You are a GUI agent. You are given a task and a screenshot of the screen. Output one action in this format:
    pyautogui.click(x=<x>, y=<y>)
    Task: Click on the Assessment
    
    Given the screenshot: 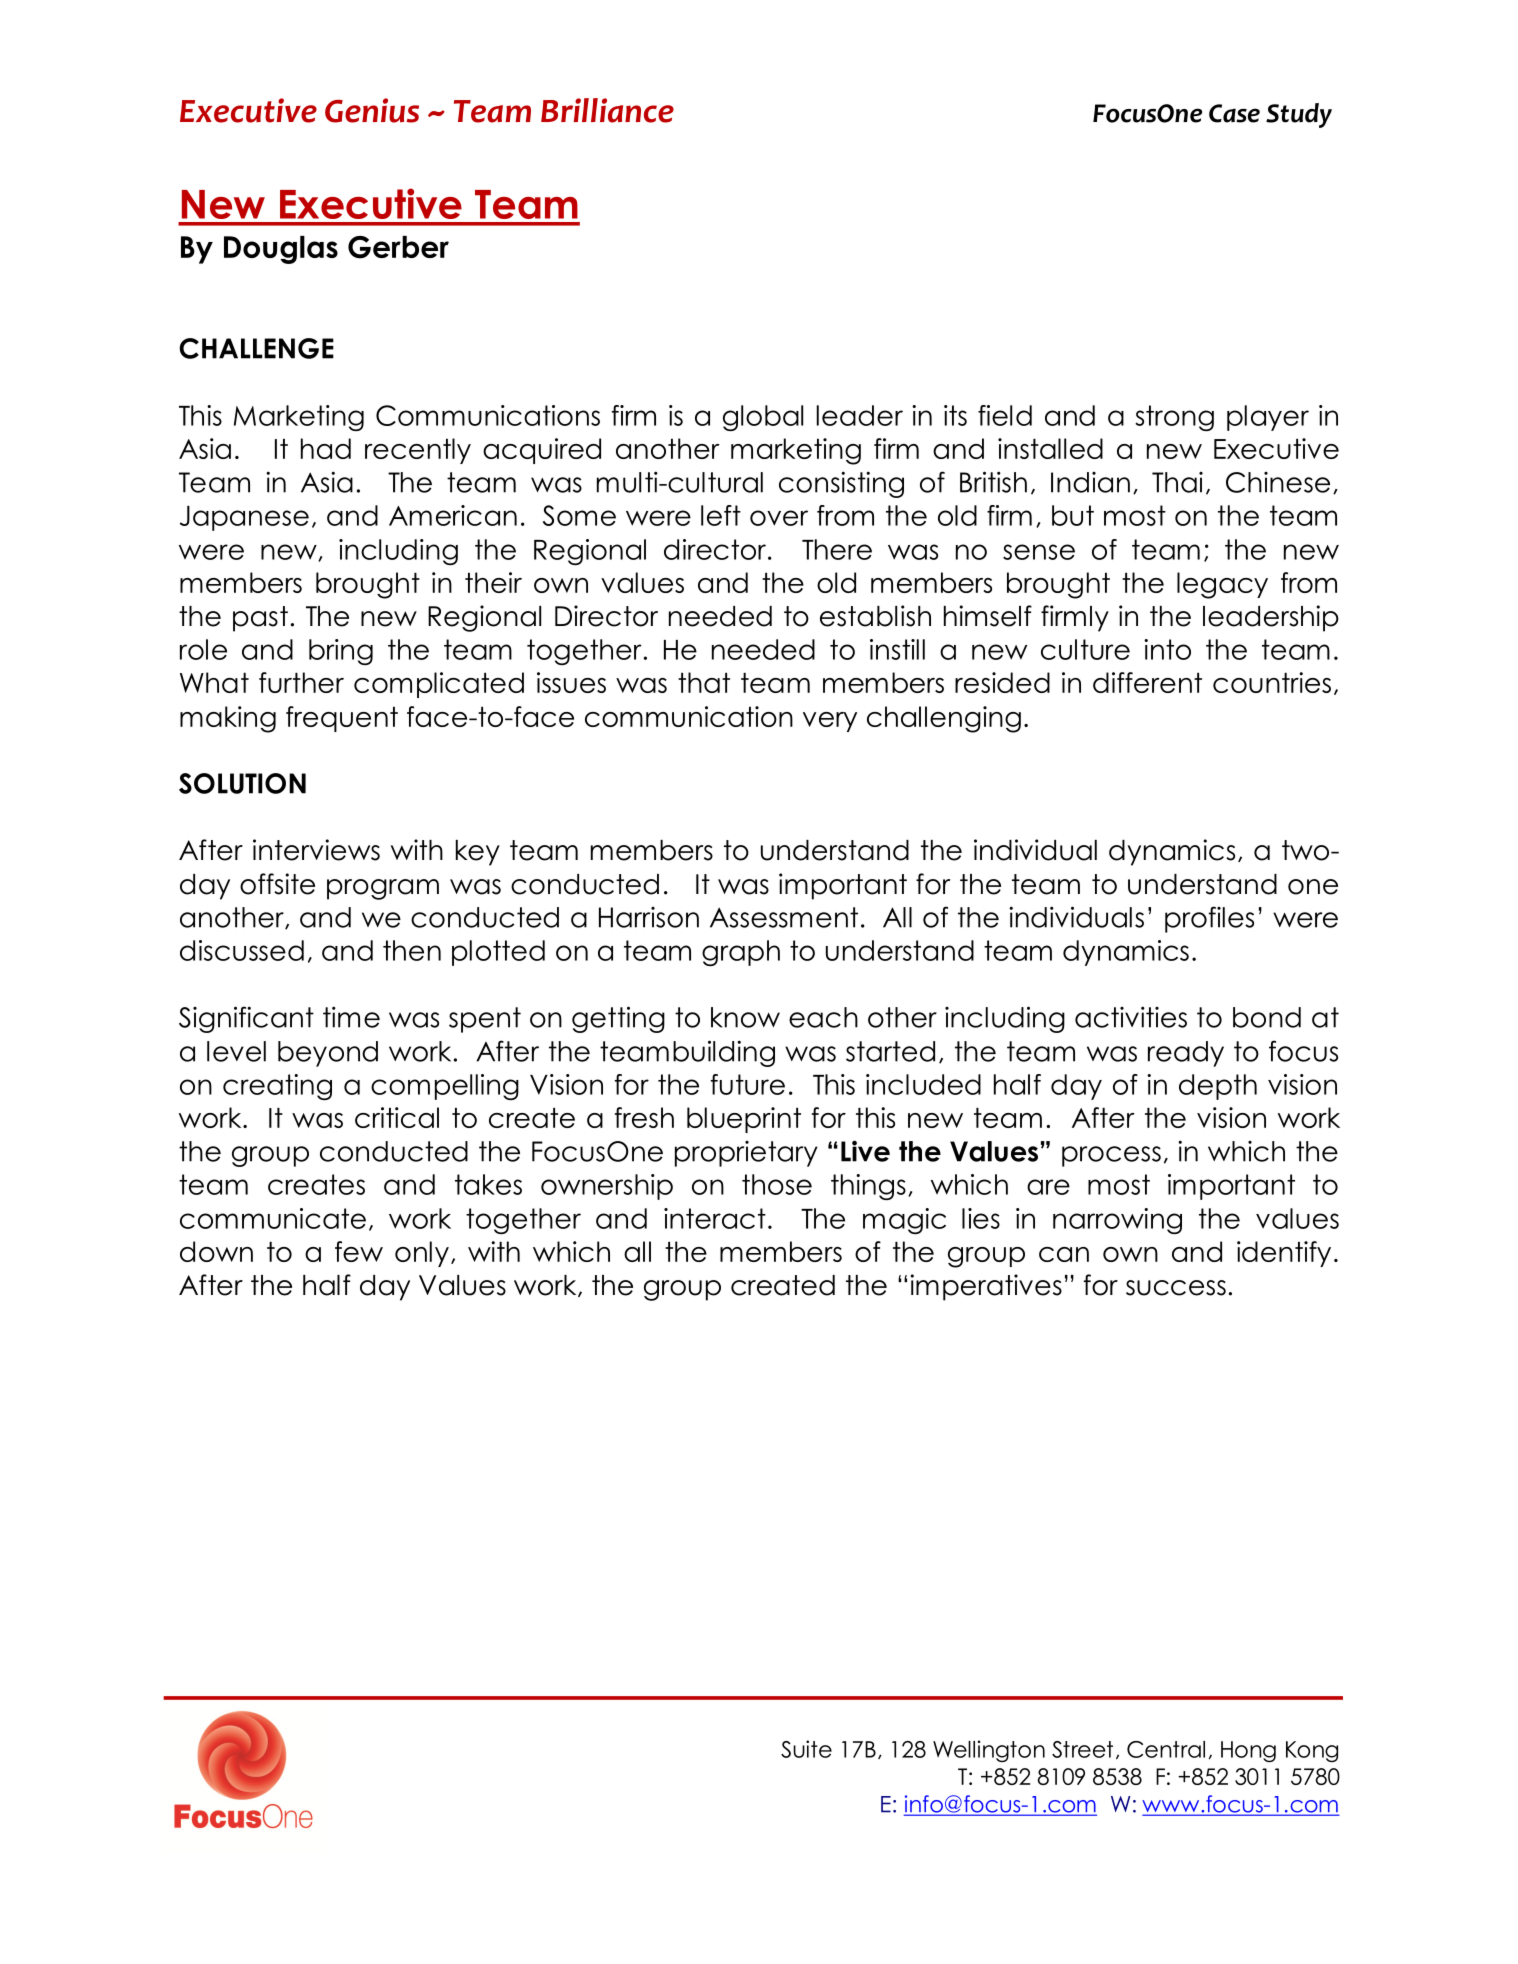 What is the action you would take?
    pyautogui.click(x=784, y=917)
